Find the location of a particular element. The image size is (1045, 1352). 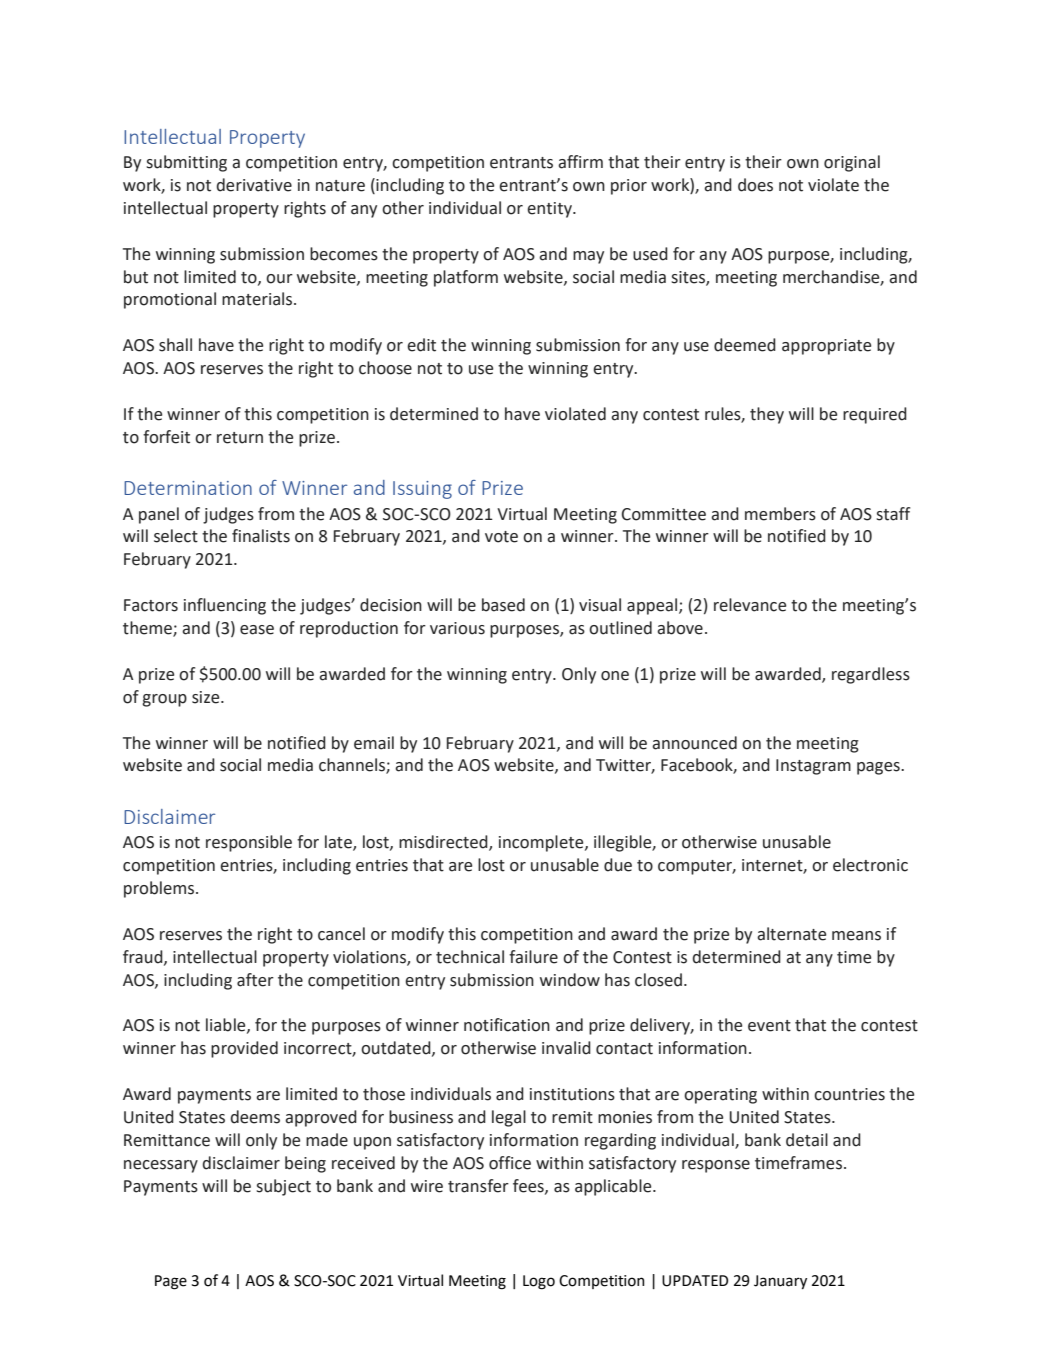

derivative is located at coordinates (254, 185).
